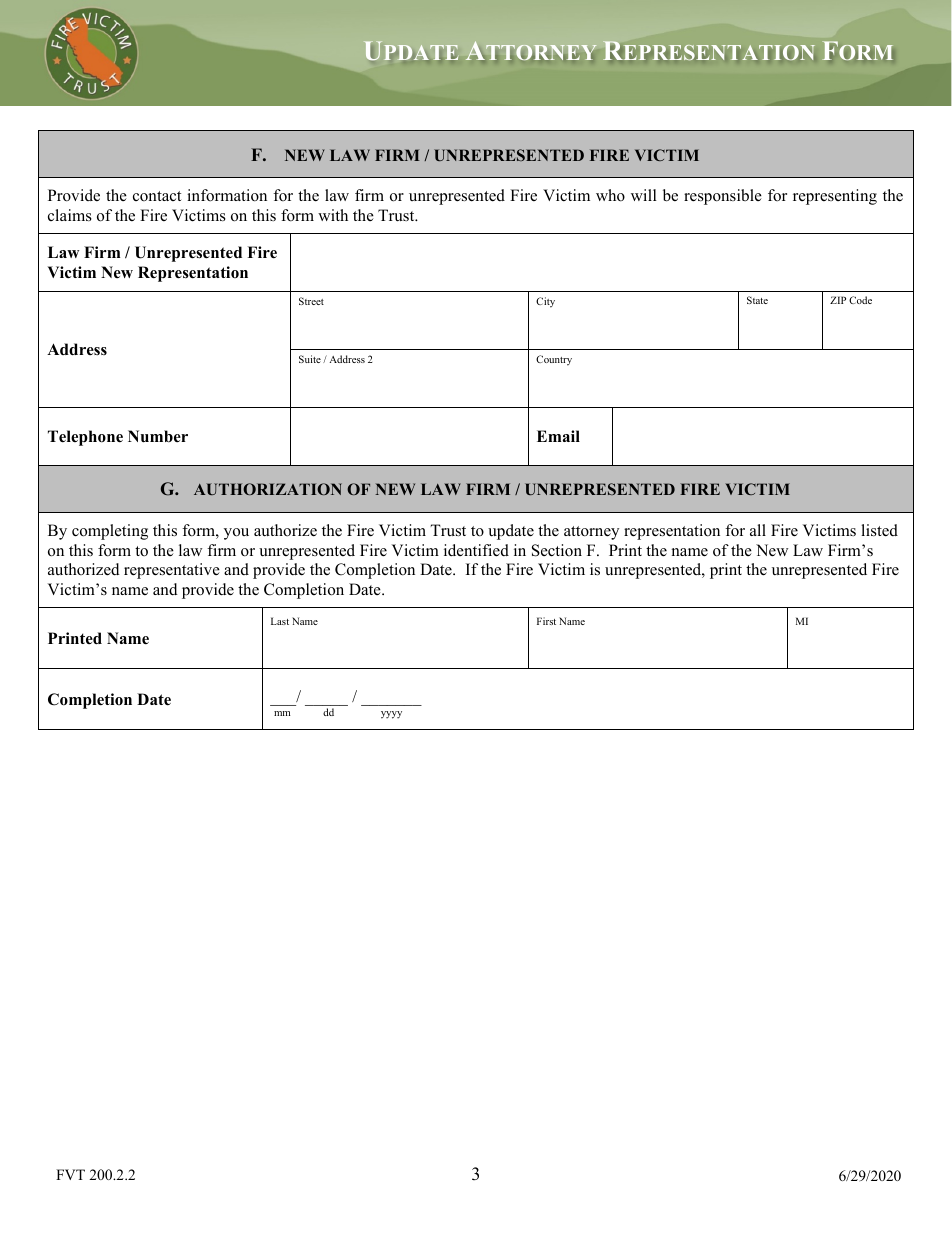 Image resolution: width=952 pixels, height=1233 pixels. I want to click on identified, so click(476, 550).
